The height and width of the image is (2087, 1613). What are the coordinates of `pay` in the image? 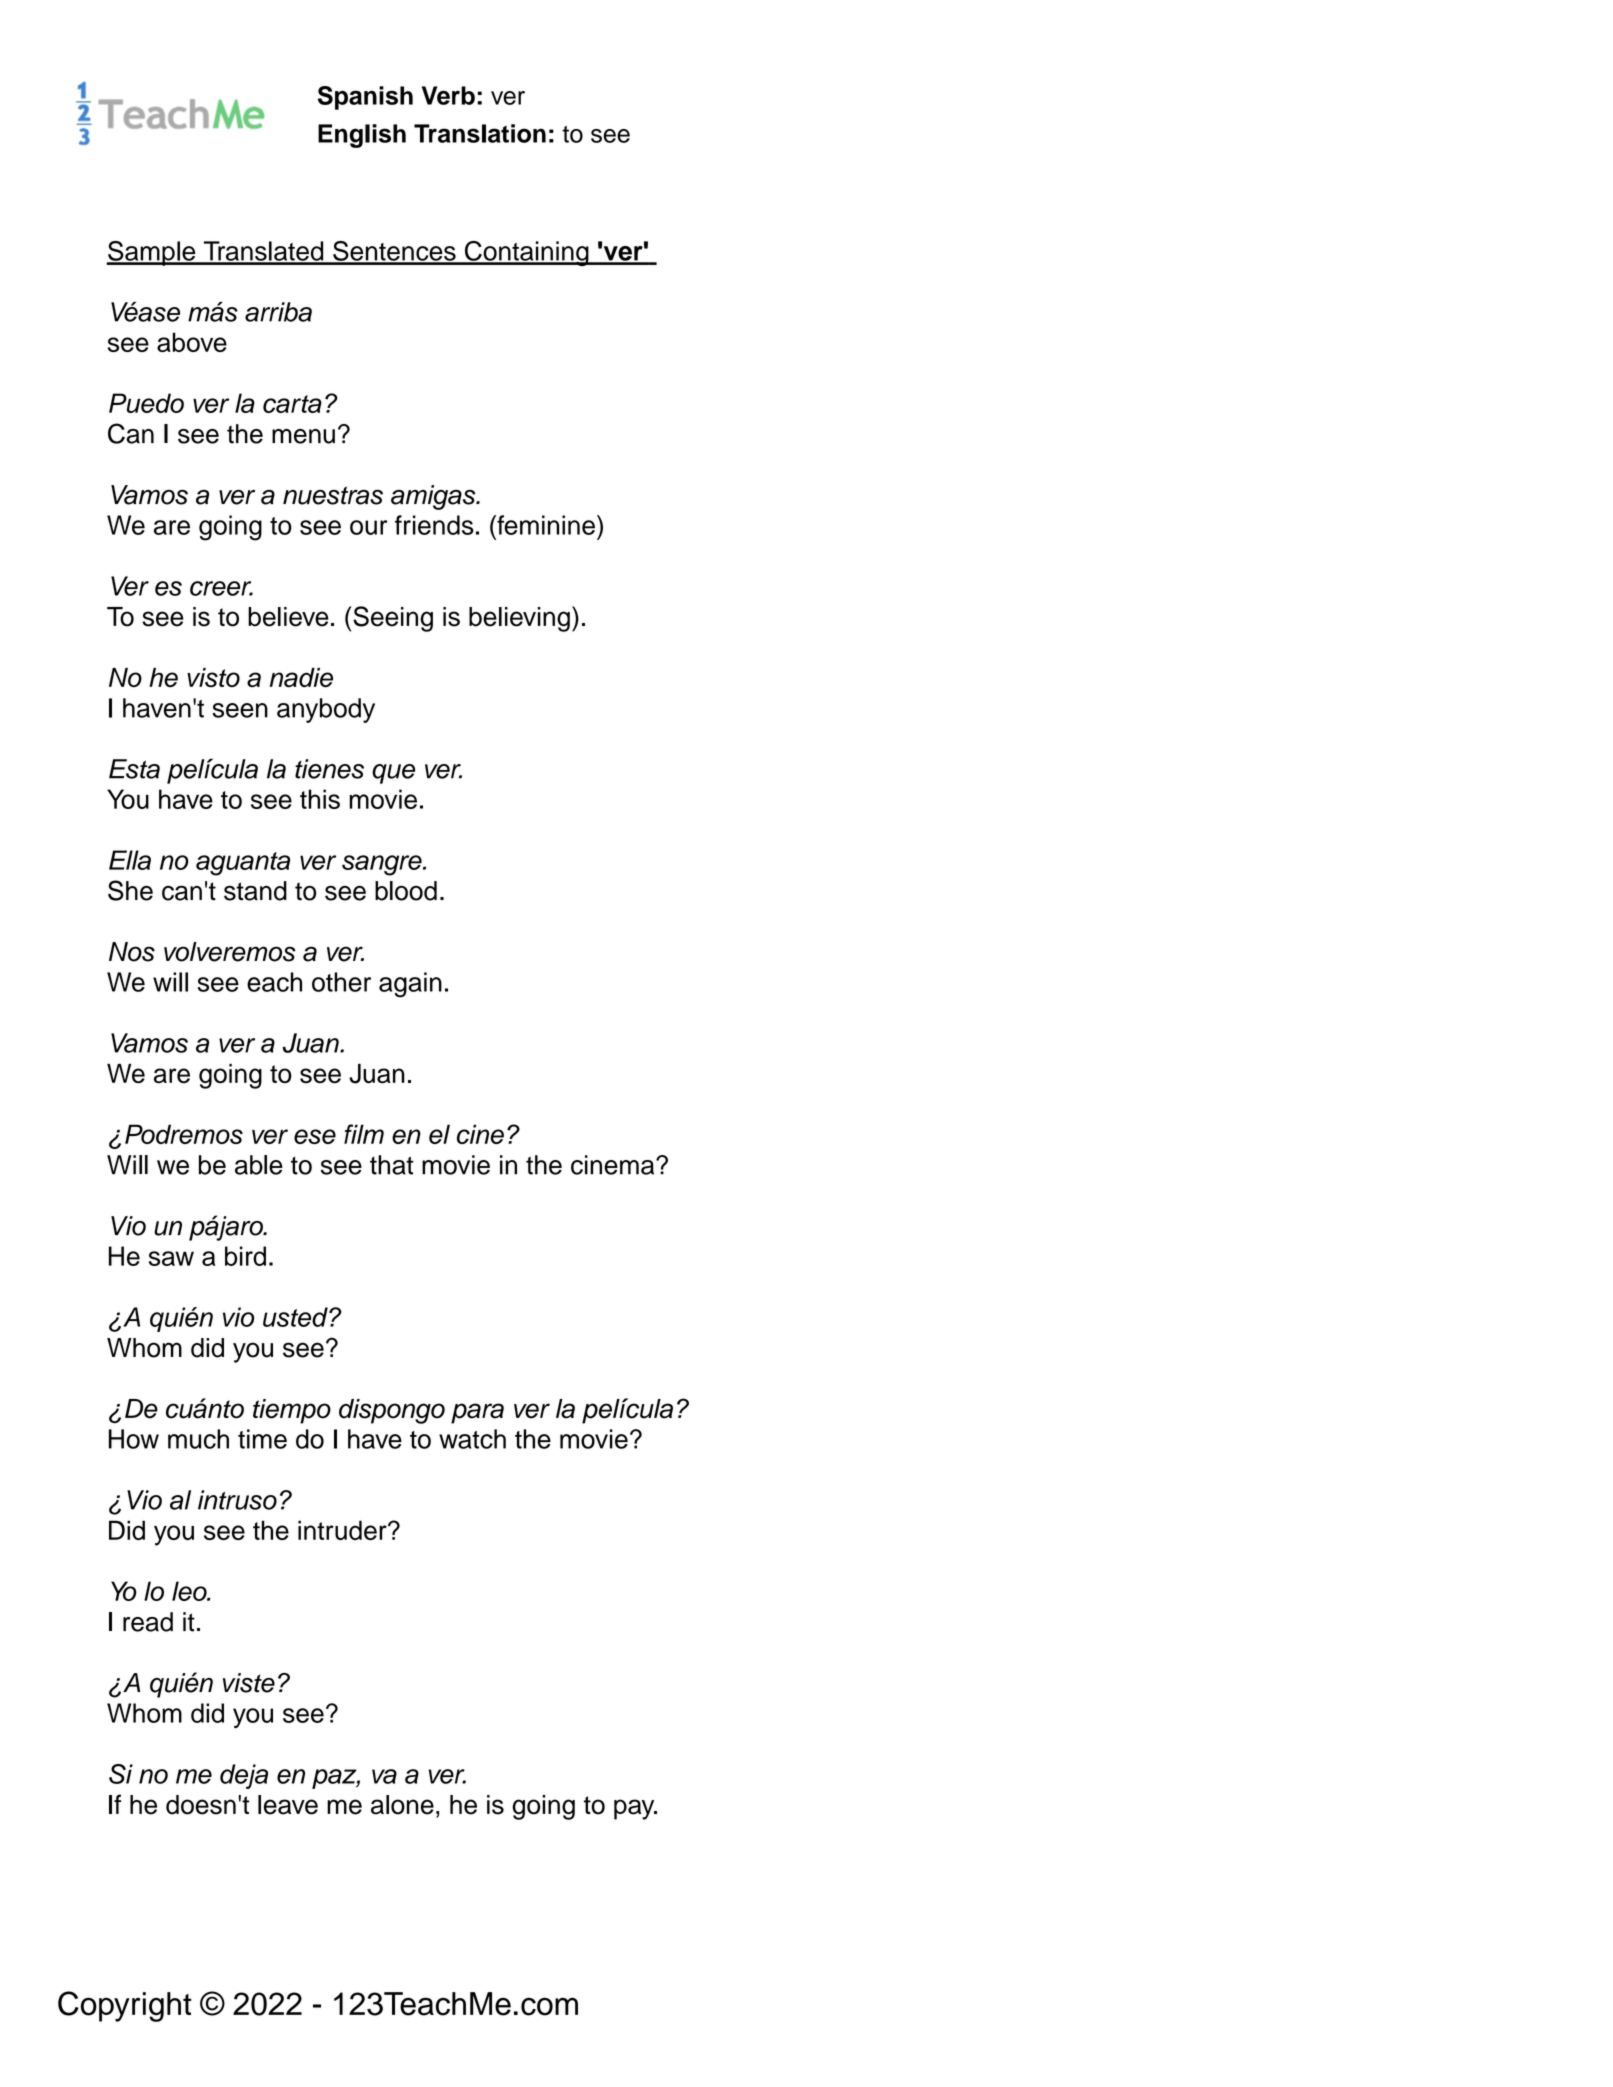 It's located at (635, 1809).
